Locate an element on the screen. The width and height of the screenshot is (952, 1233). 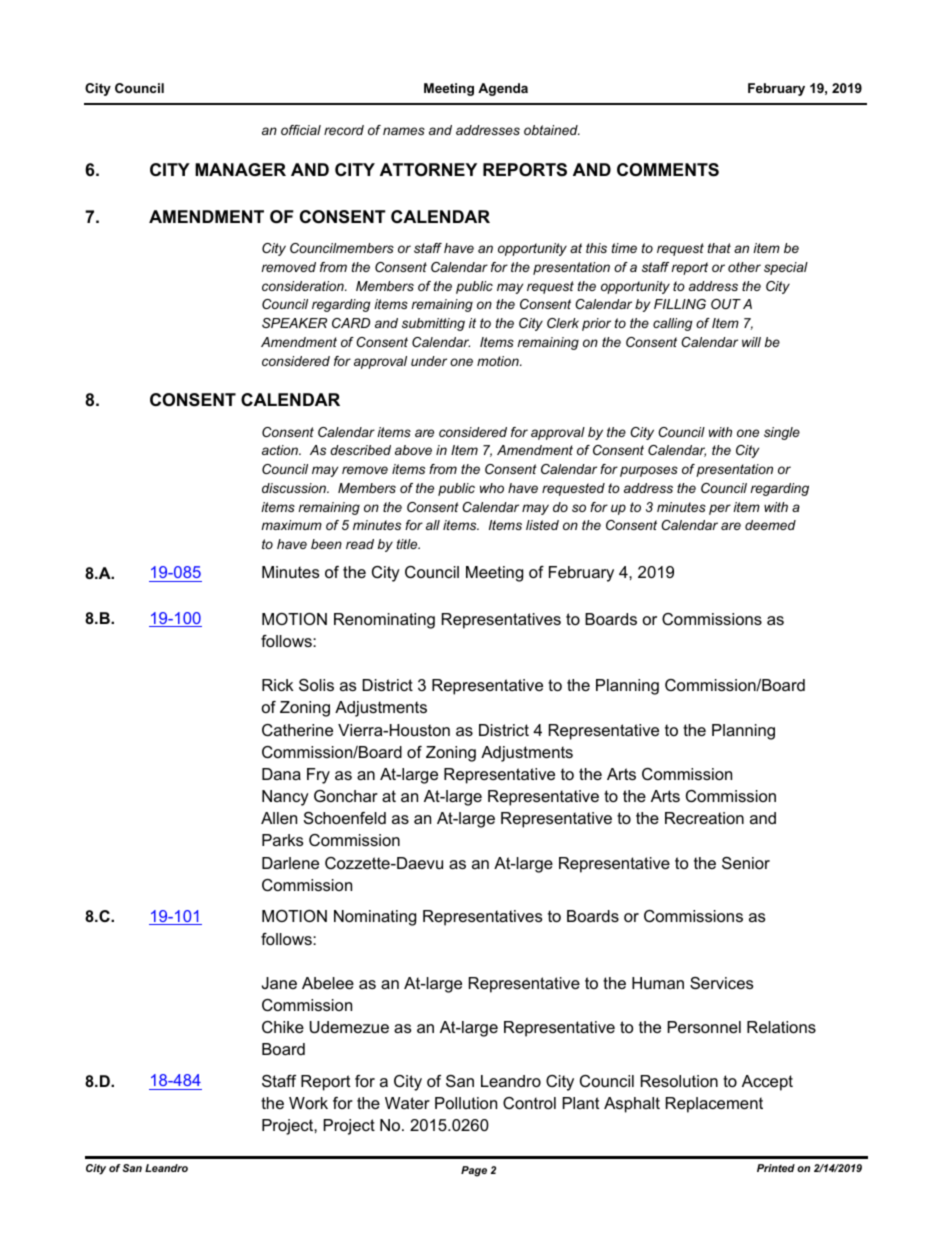
Darlene is located at coordinates (290, 863).
